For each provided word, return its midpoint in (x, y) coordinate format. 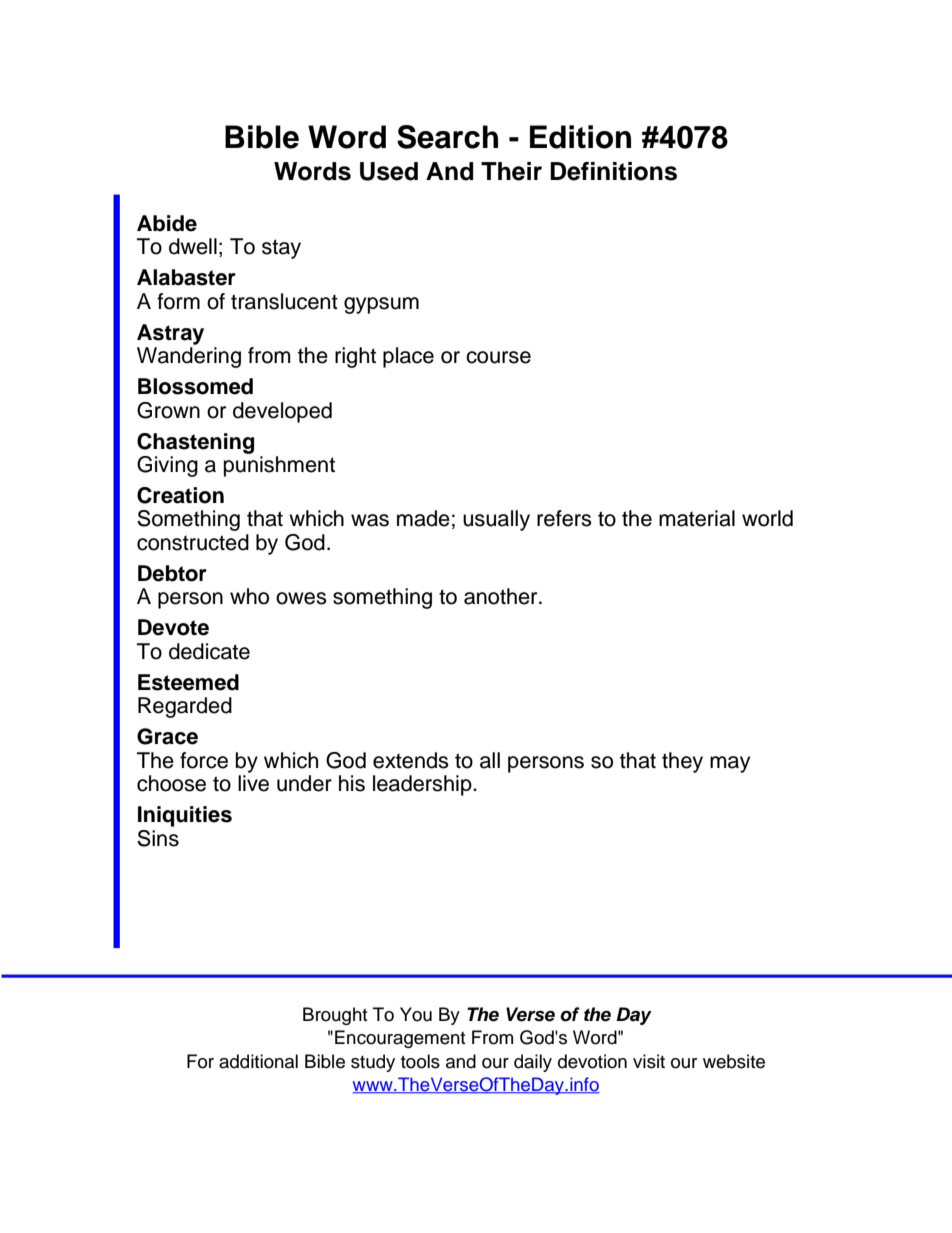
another (502, 596)
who (249, 596)
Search (447, 137)
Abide (167, 223)
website (734, 1061)
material (697, 518)
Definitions (613, 171)
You (416, 1014)
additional (258, 1061)
